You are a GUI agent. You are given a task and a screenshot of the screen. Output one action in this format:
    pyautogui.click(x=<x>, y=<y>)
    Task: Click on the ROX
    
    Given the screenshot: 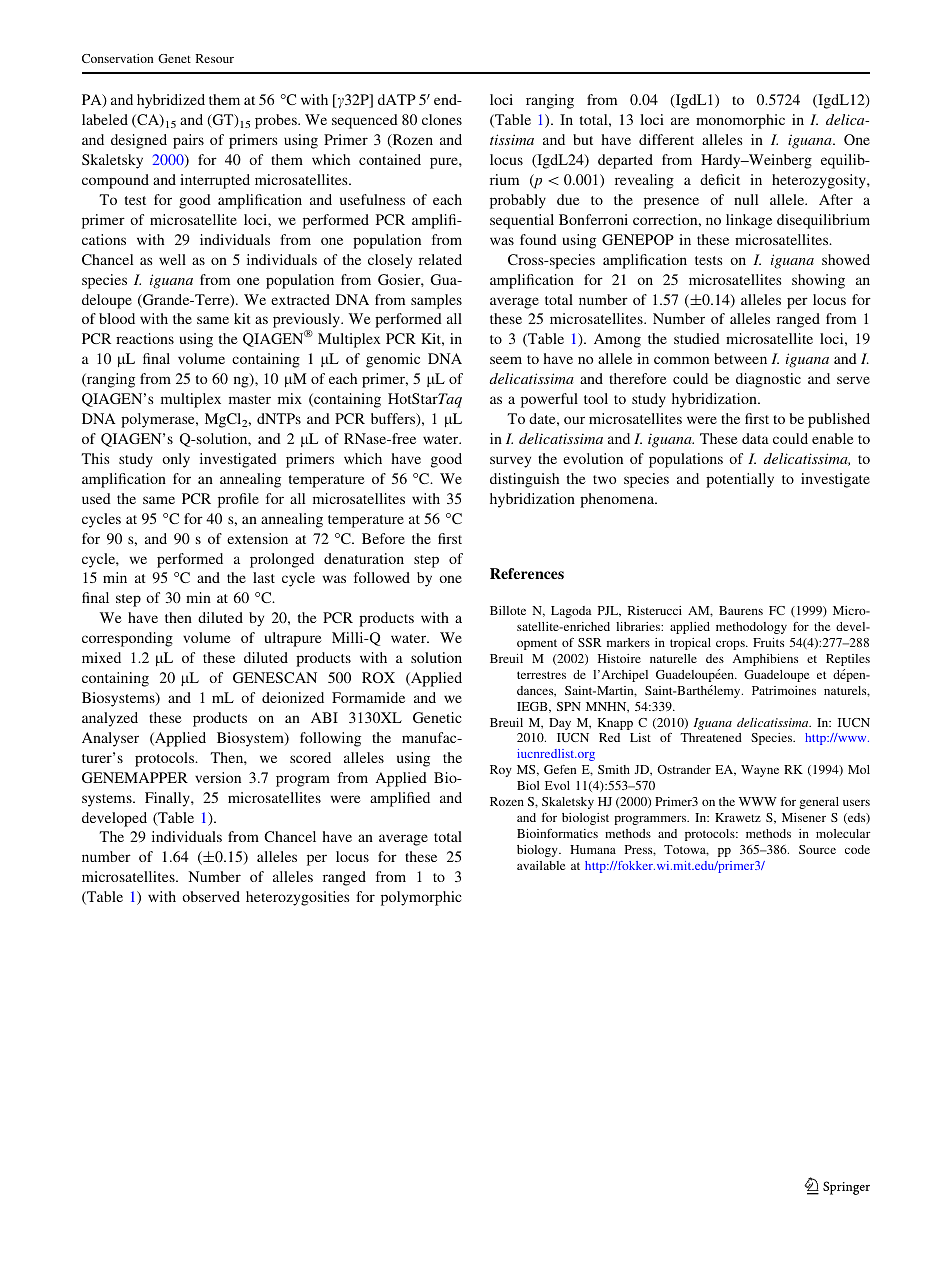 What is the action you would take?
    pyautogui.click(x=378, y=677)
